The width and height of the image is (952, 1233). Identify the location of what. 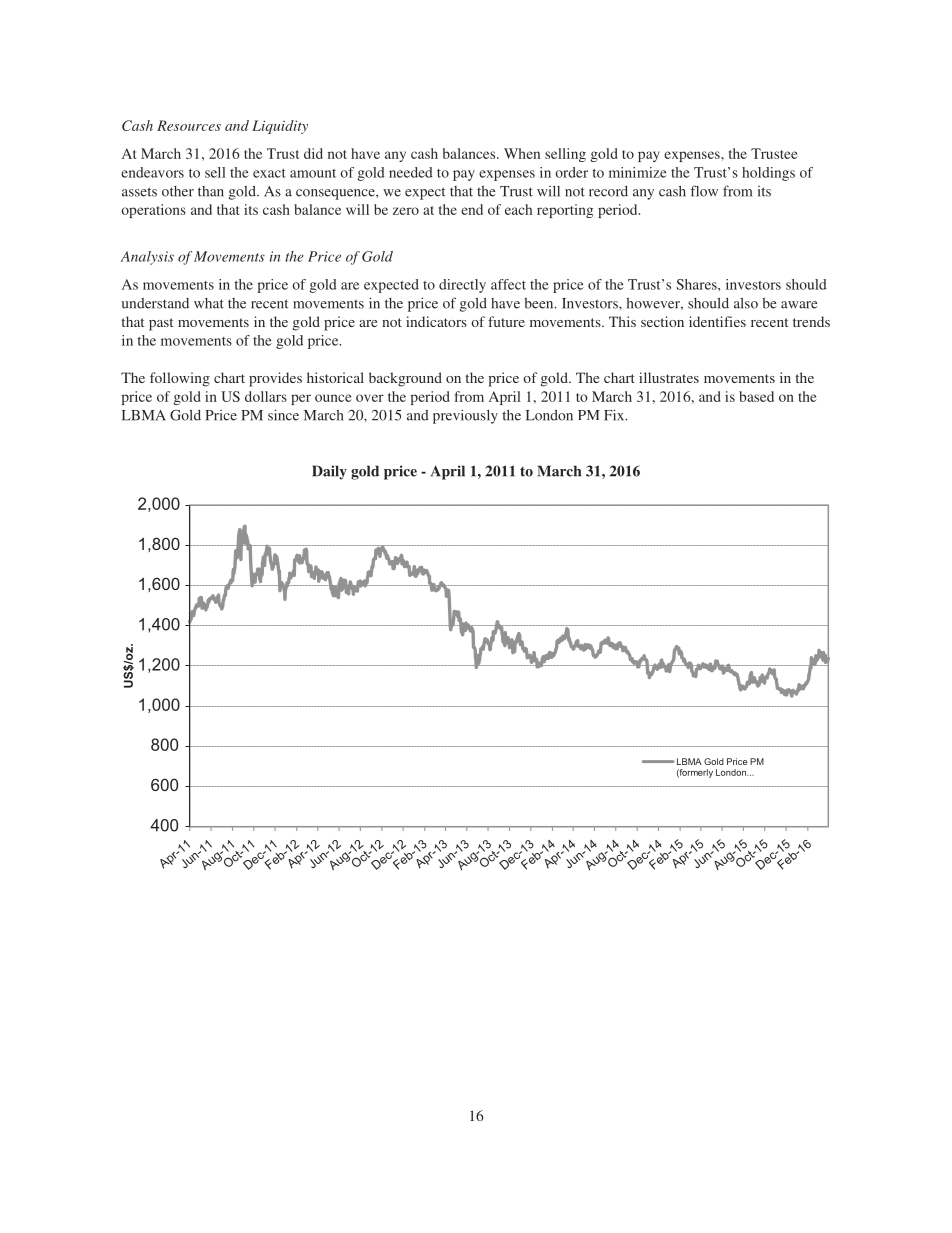
(209, 303).
